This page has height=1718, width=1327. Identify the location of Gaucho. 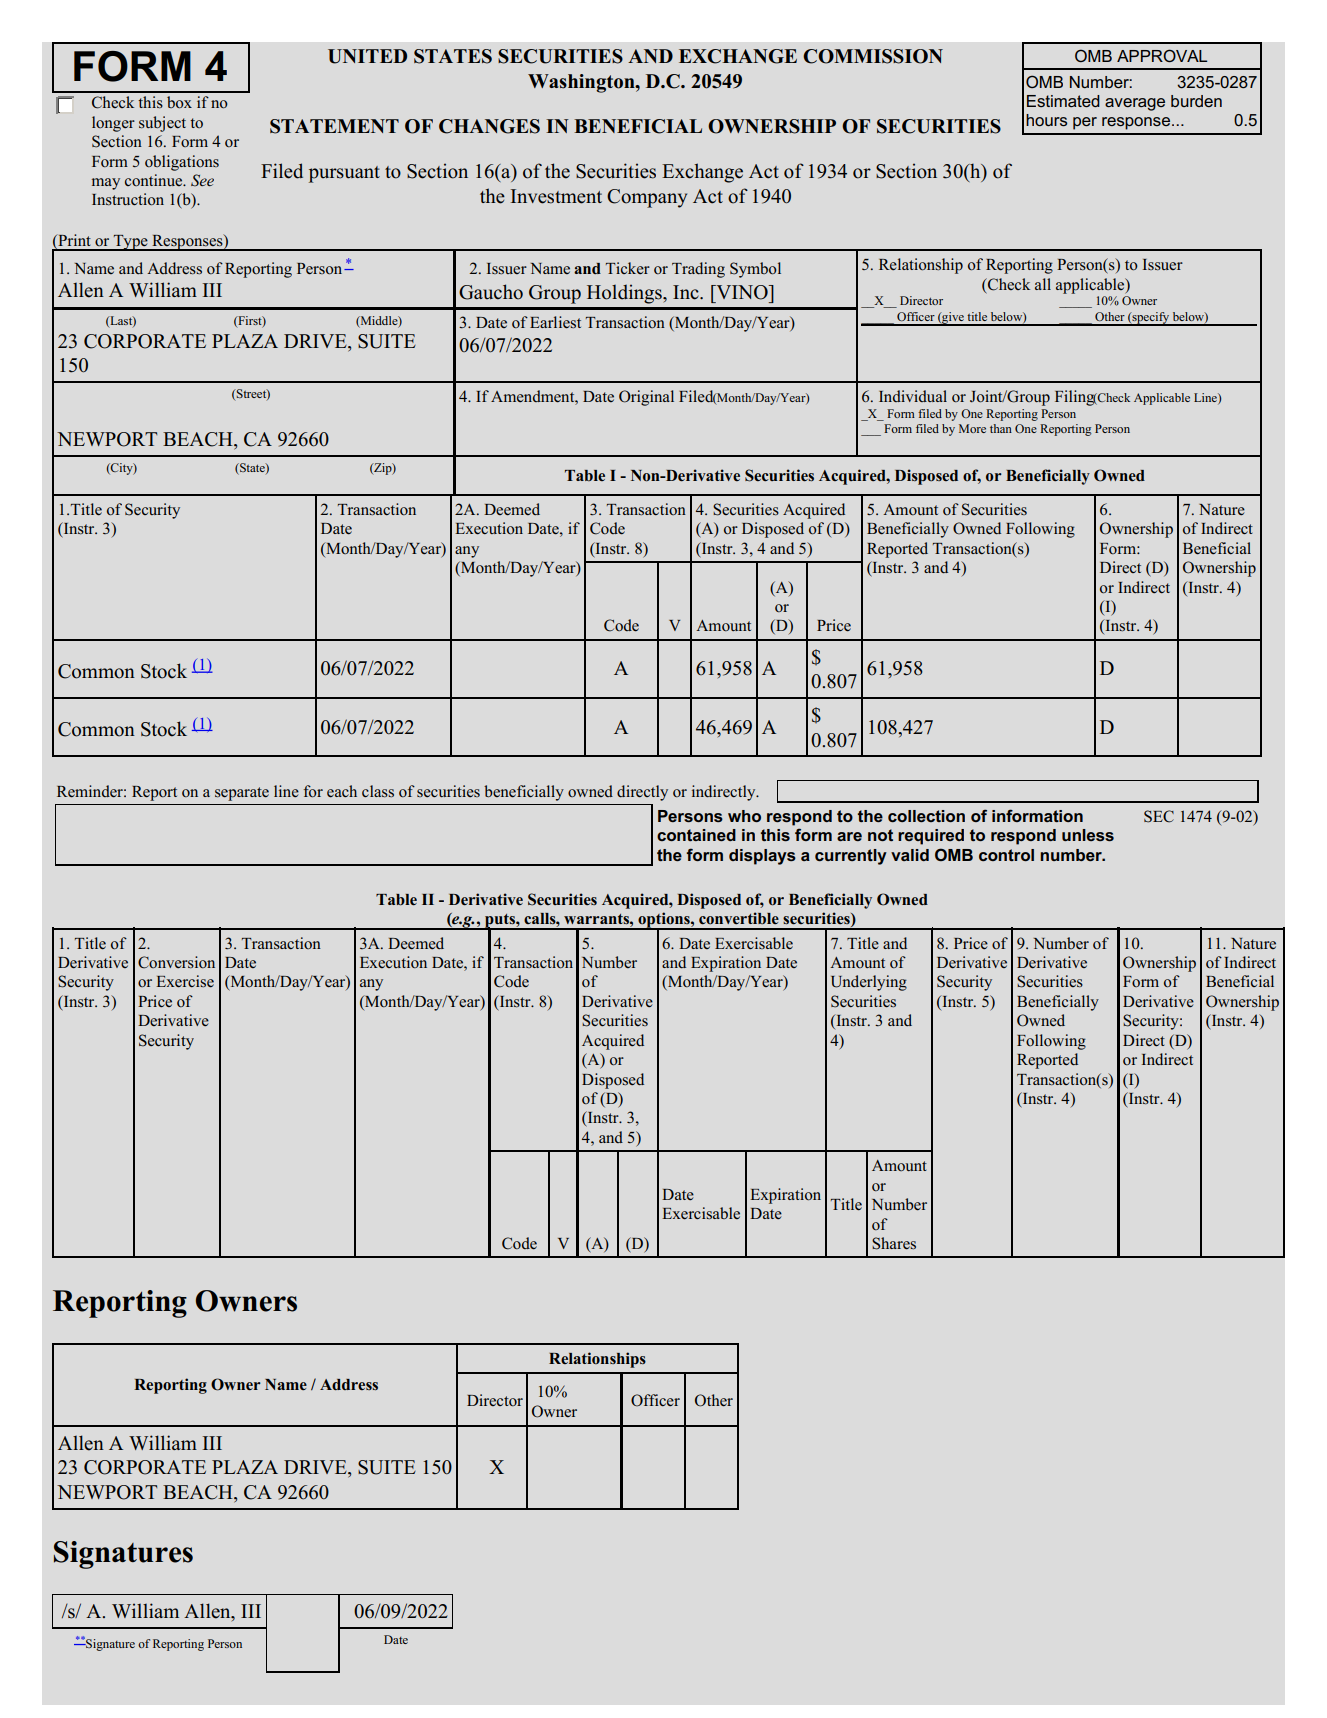
(491, 292).
